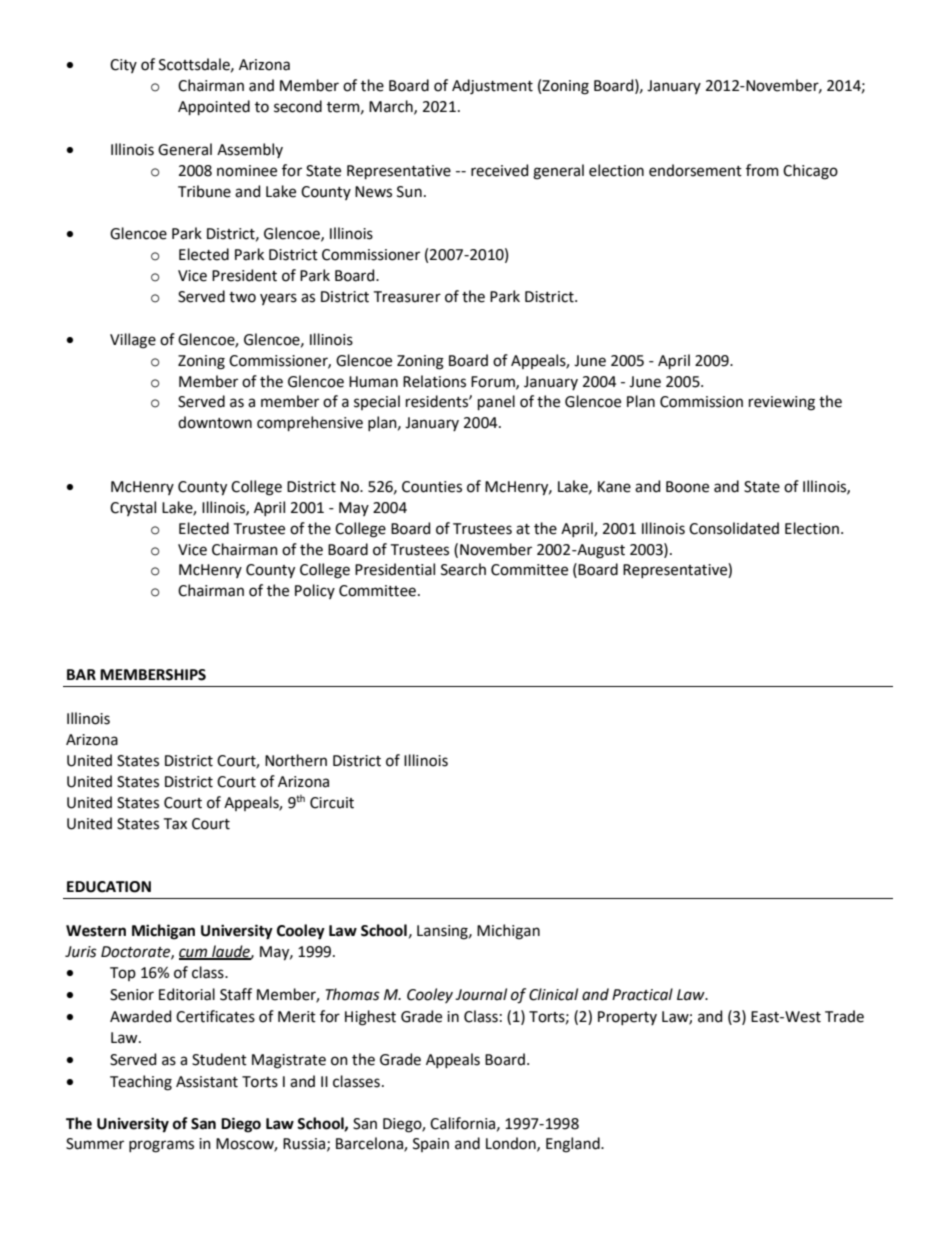  I want to click on Adjustment, so click(492, 87).
